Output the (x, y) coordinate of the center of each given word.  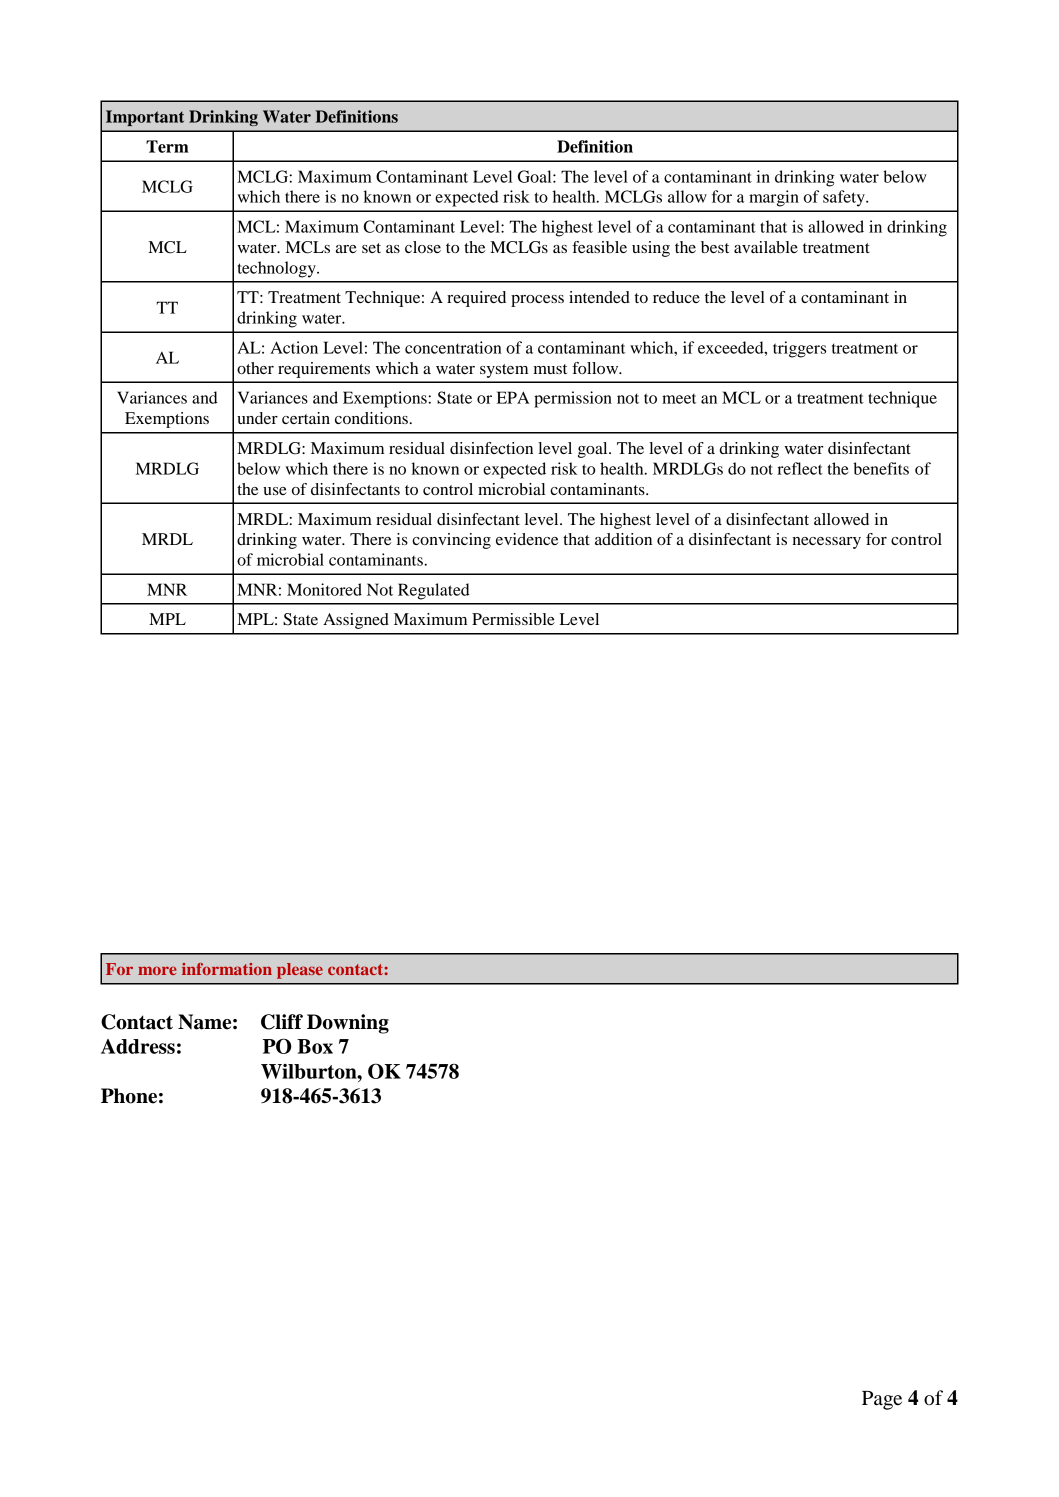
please (300, 971)
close (423, 247)
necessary (826, 543)
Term (167, 146)
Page (882, 1400)
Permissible (513, 619)
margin (774, 198)
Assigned (356, 621)
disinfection (491, 448)
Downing (348, 1024)
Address (138, 1046)
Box (315, 1046)
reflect (800, 468)
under (257, 418)
